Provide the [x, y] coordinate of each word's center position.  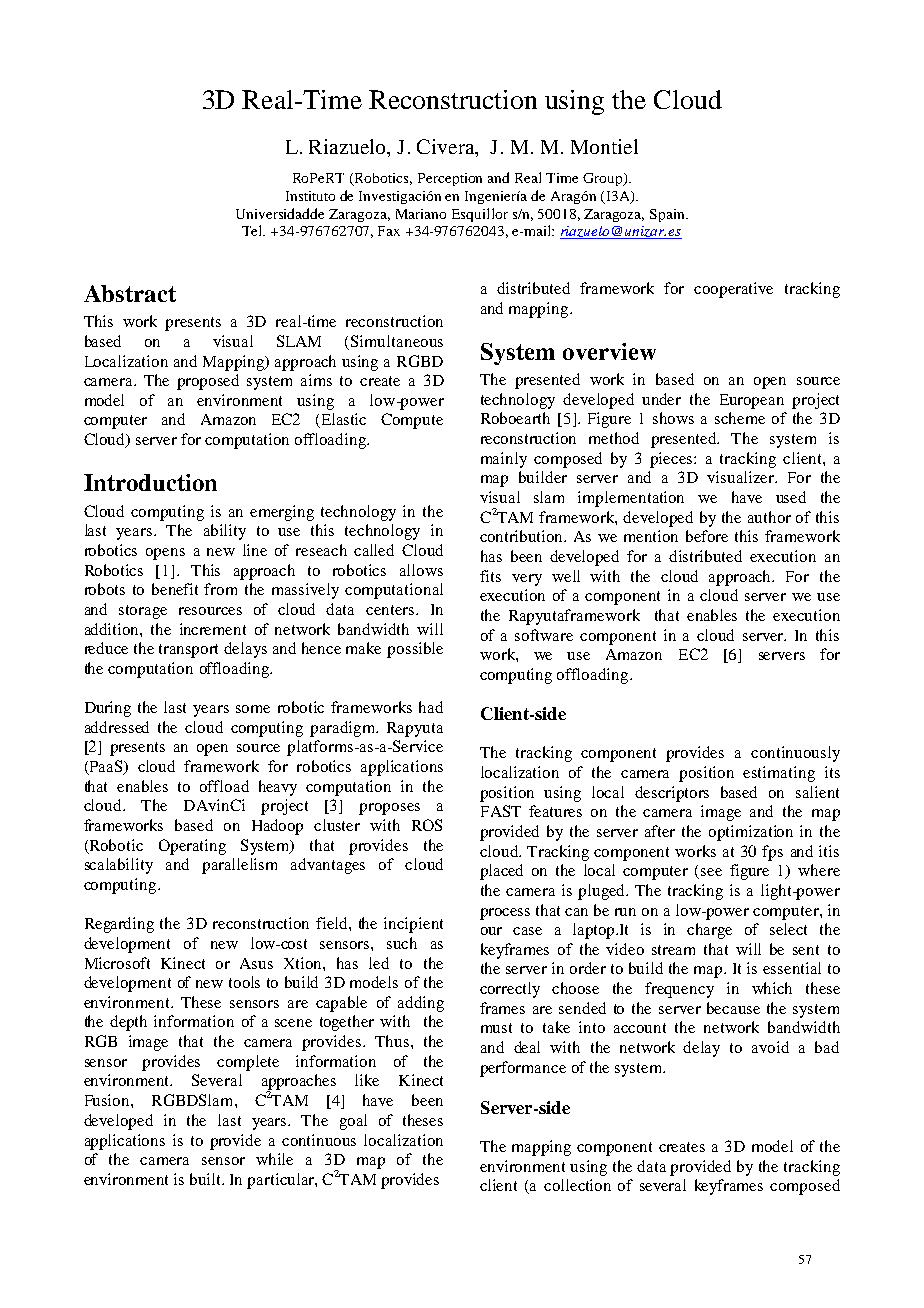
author [769, 517]
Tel [253, 230]
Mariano [421, 214]
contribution [523, 536]
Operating [192, 847]
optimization [751, 833]
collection [577, 1185]
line [255, 550]
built [207, 1179]
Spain [668, 215]
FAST [501, 811]
